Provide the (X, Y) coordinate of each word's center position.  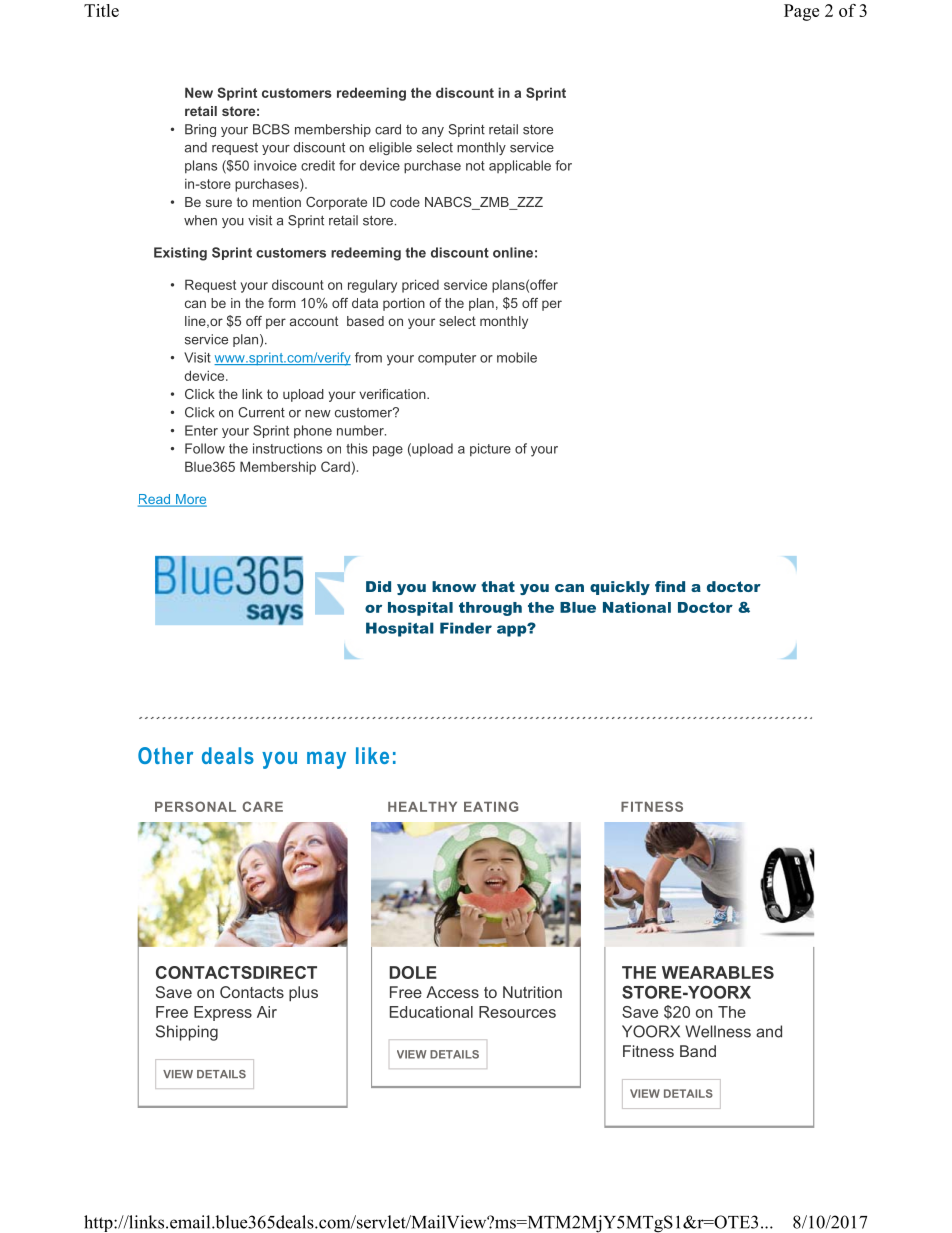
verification (393, 394)
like (372, 755)
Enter (201, 430)
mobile (517, 357)
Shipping (187, 1033)
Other (165, 755)
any (433, 132)
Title (101, 10)
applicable (520, 166)
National (637, 607)
